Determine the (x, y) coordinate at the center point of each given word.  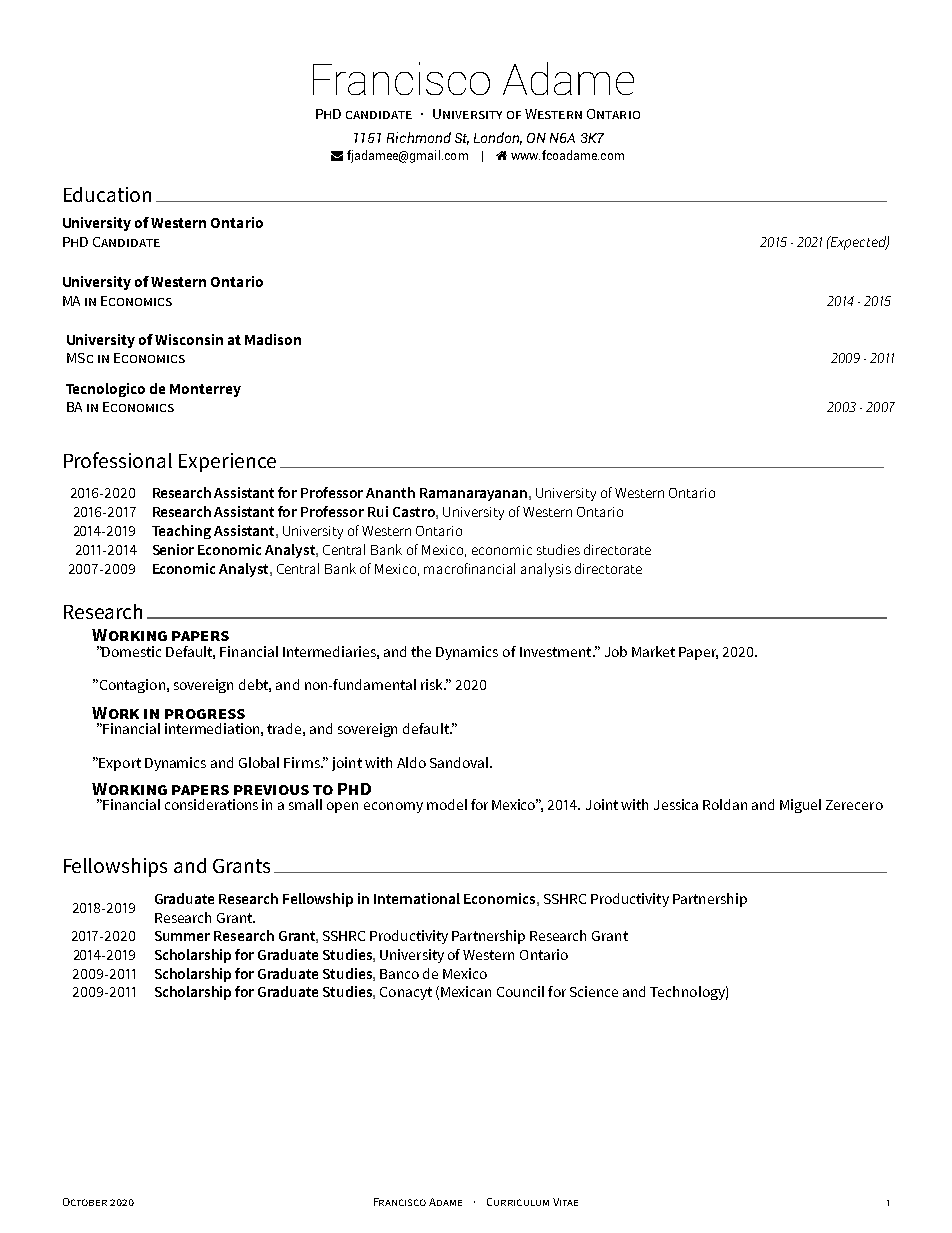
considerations (211, 804)
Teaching (181, 532)
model (447, 804)
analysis (546, 570)
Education (107, 194)
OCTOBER (85, 1202)
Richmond (419, 137)
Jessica (676, 804)
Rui (378, 511)
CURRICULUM (518, 1202)
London (498, 138)
